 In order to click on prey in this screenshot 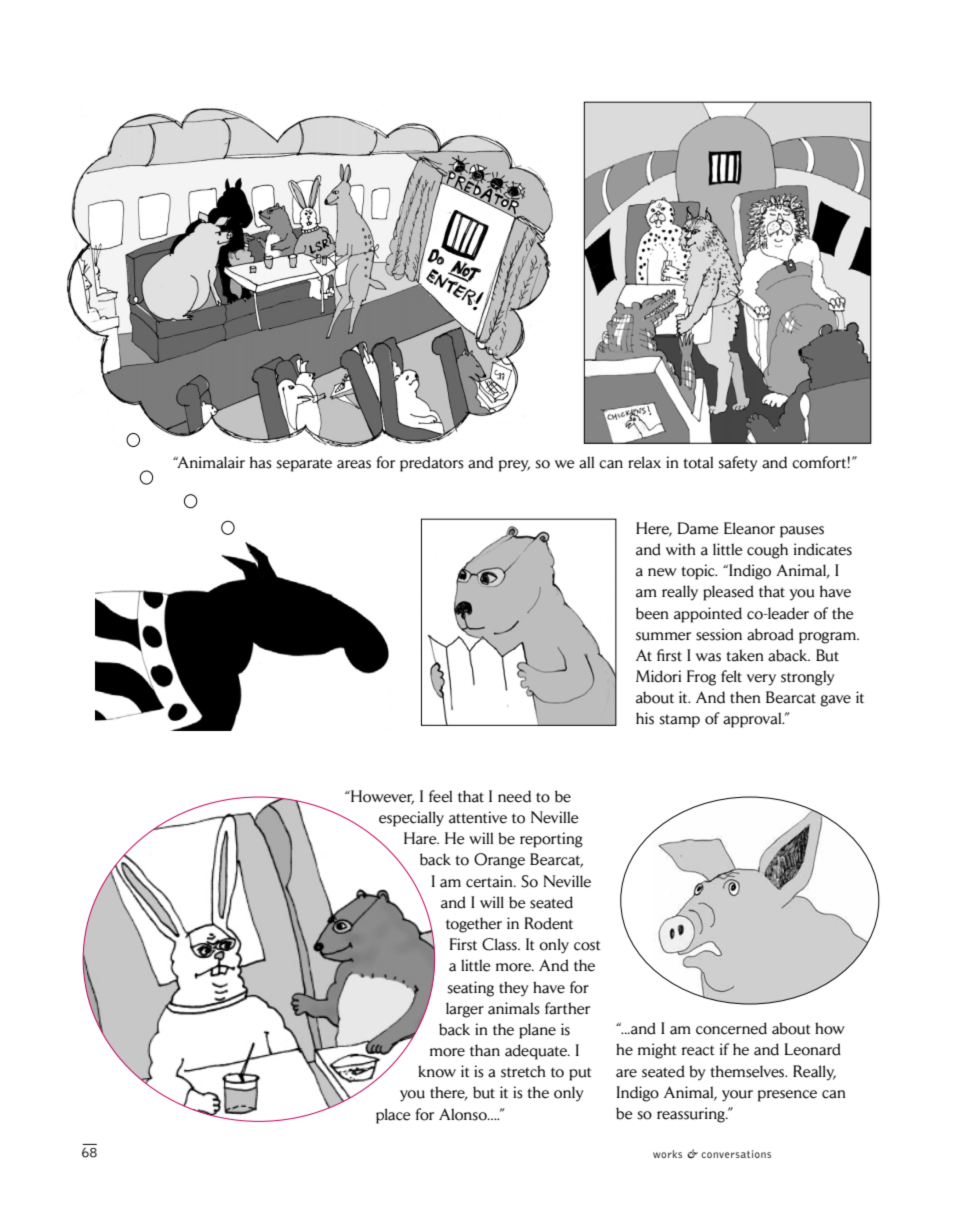, I will do `click(514, 466)`.
